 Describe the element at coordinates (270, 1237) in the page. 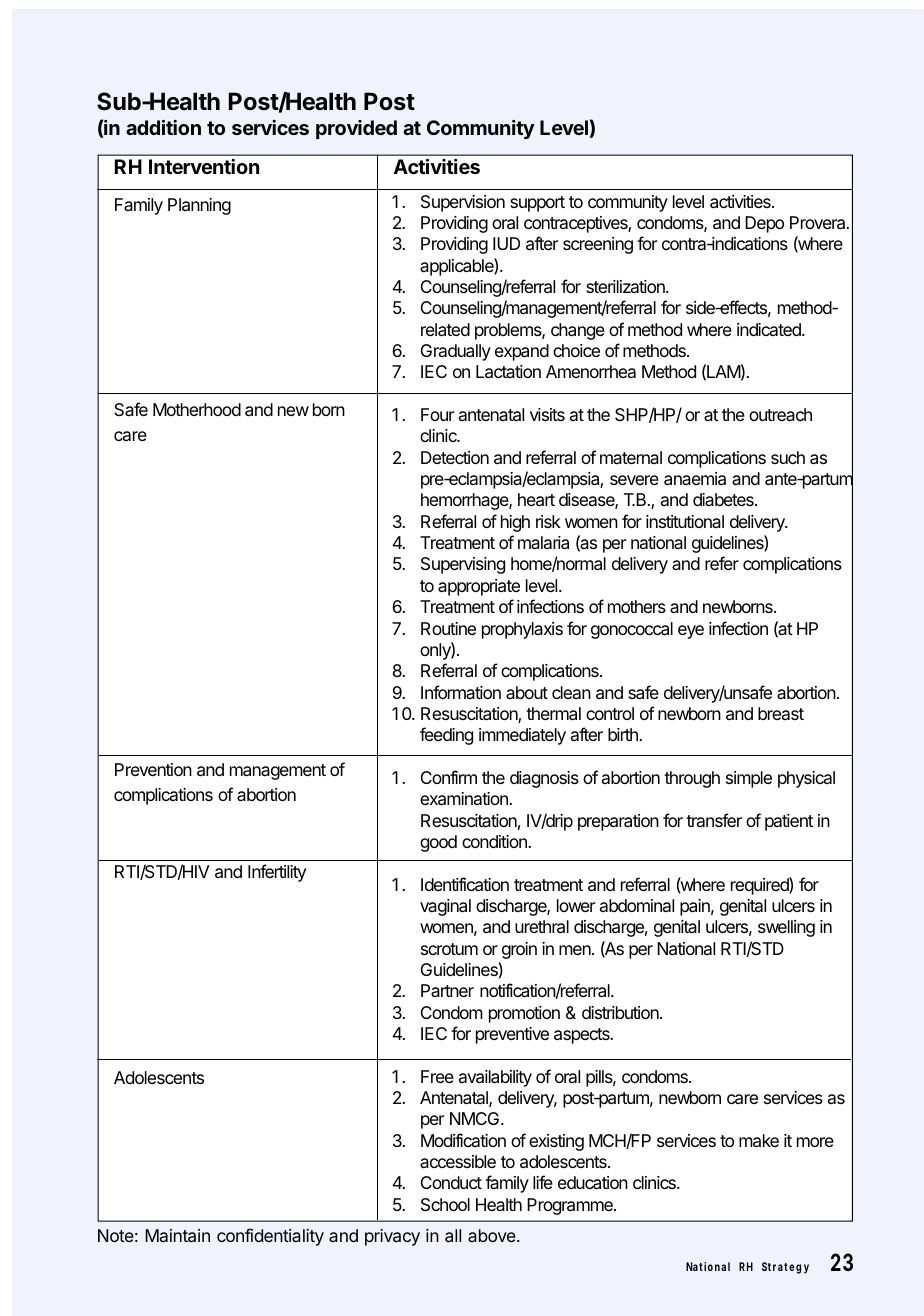

I see `confidentiality` at that location.
